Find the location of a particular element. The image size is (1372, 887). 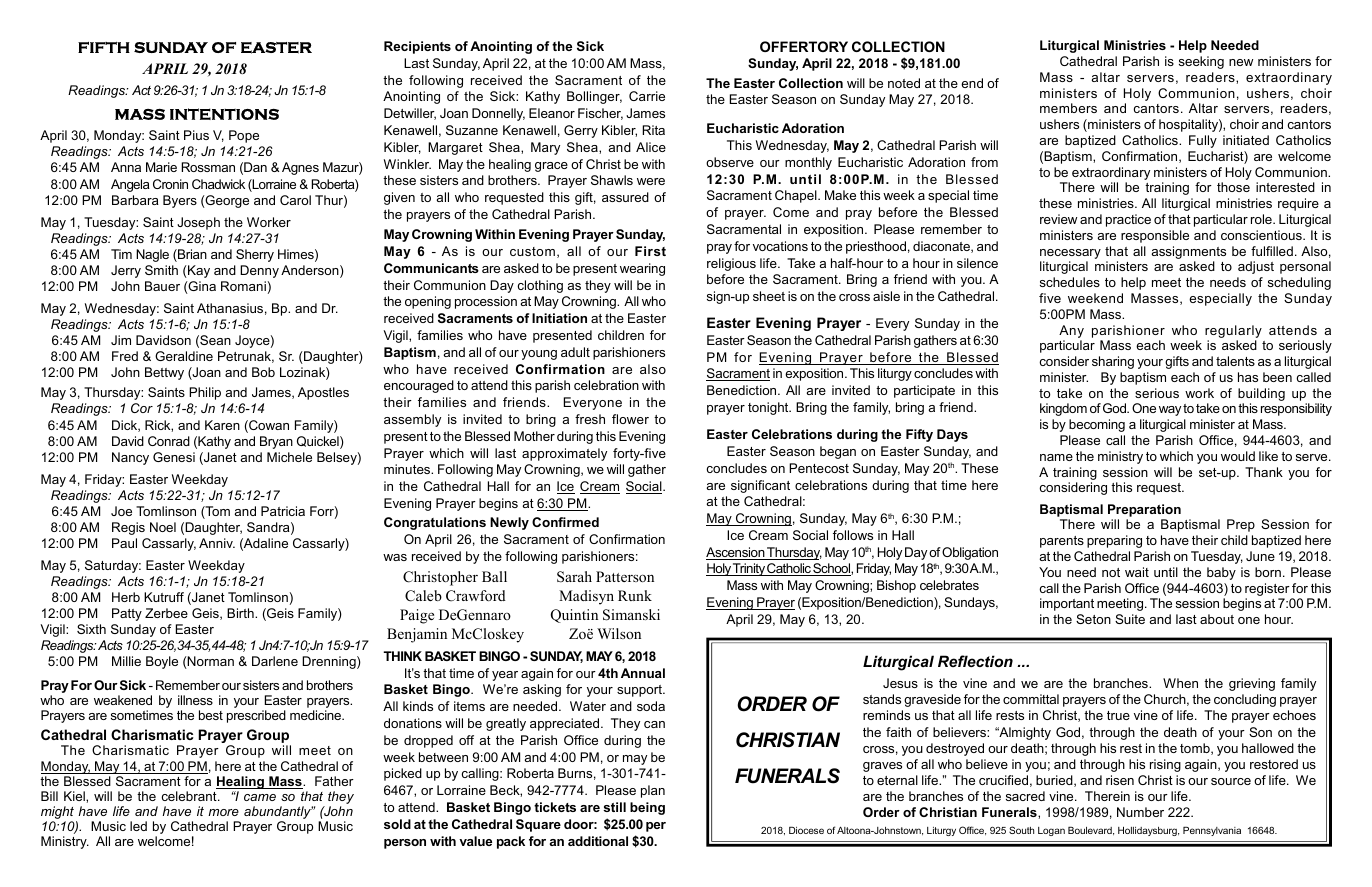

becoming is located at coordinates (1097, 425).
